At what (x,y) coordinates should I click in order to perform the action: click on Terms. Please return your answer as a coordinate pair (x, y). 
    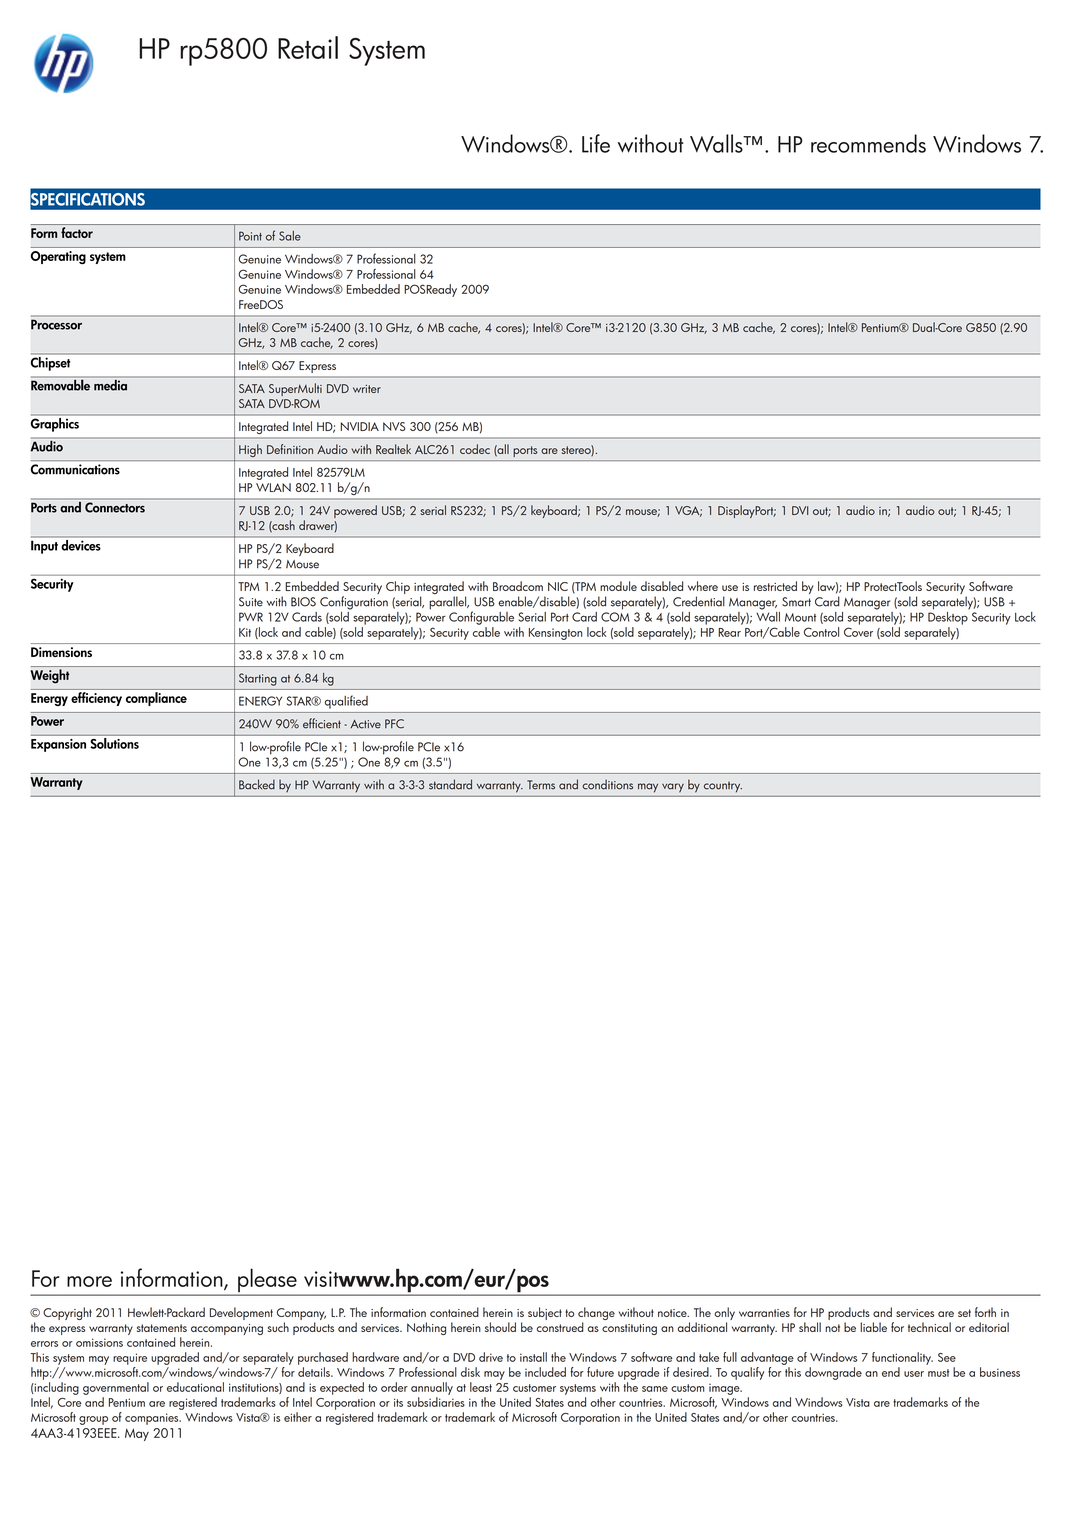
    Looking at the image, I should click on (541, 785).
